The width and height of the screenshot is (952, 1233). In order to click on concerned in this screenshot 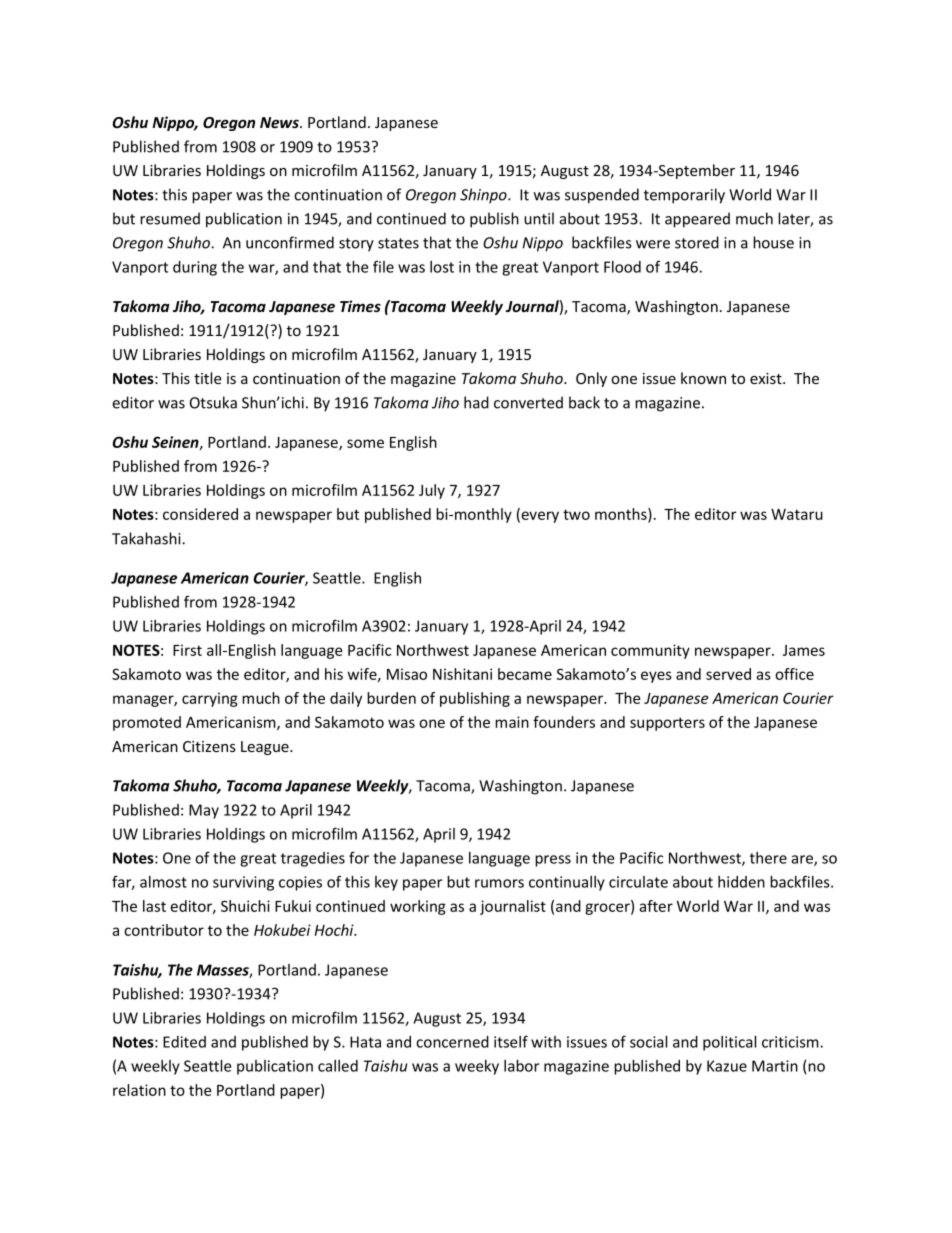, I will do `click(452, 1042)`.
